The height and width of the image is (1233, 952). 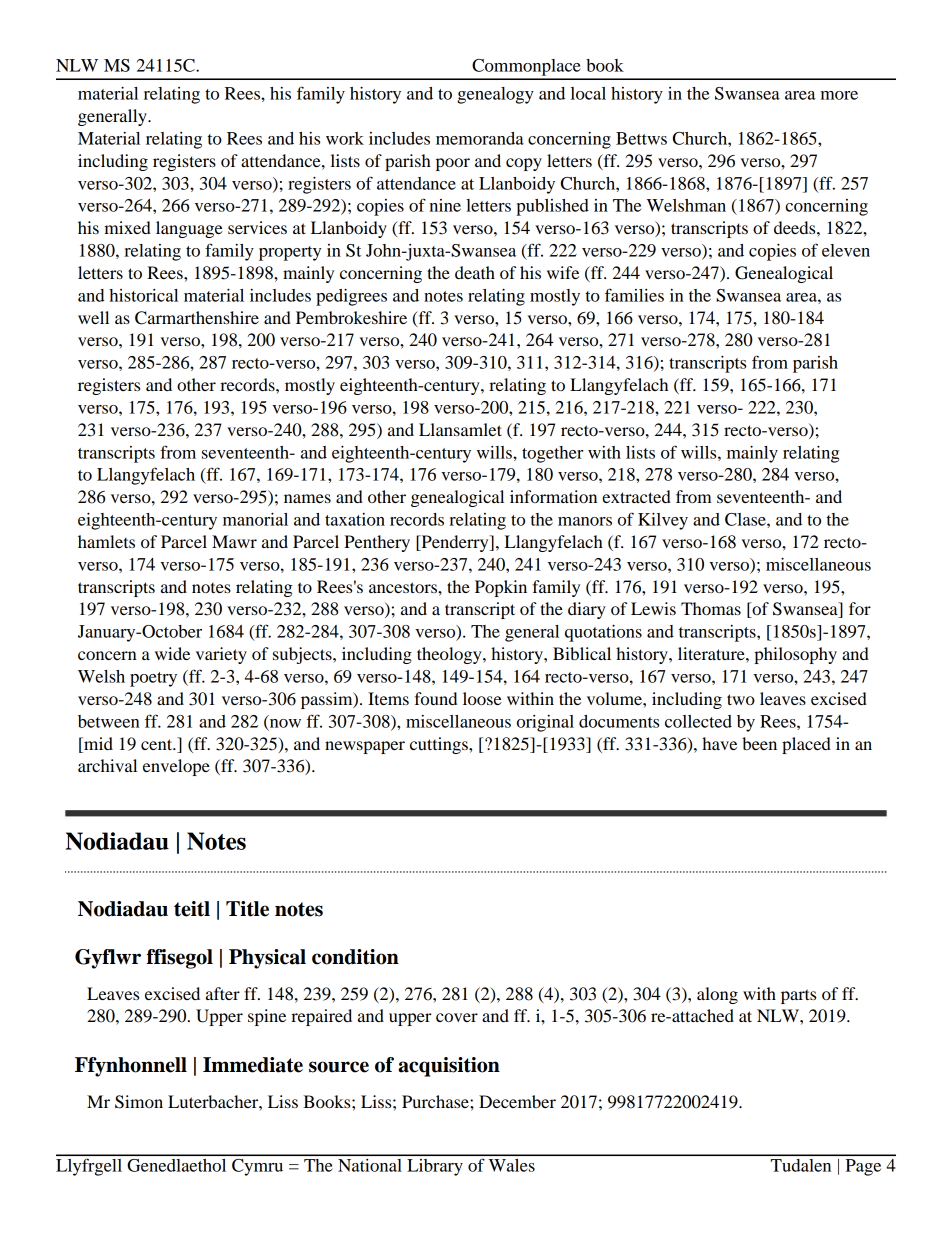 I want to click on Simon, so click(x=139, y=1102).
